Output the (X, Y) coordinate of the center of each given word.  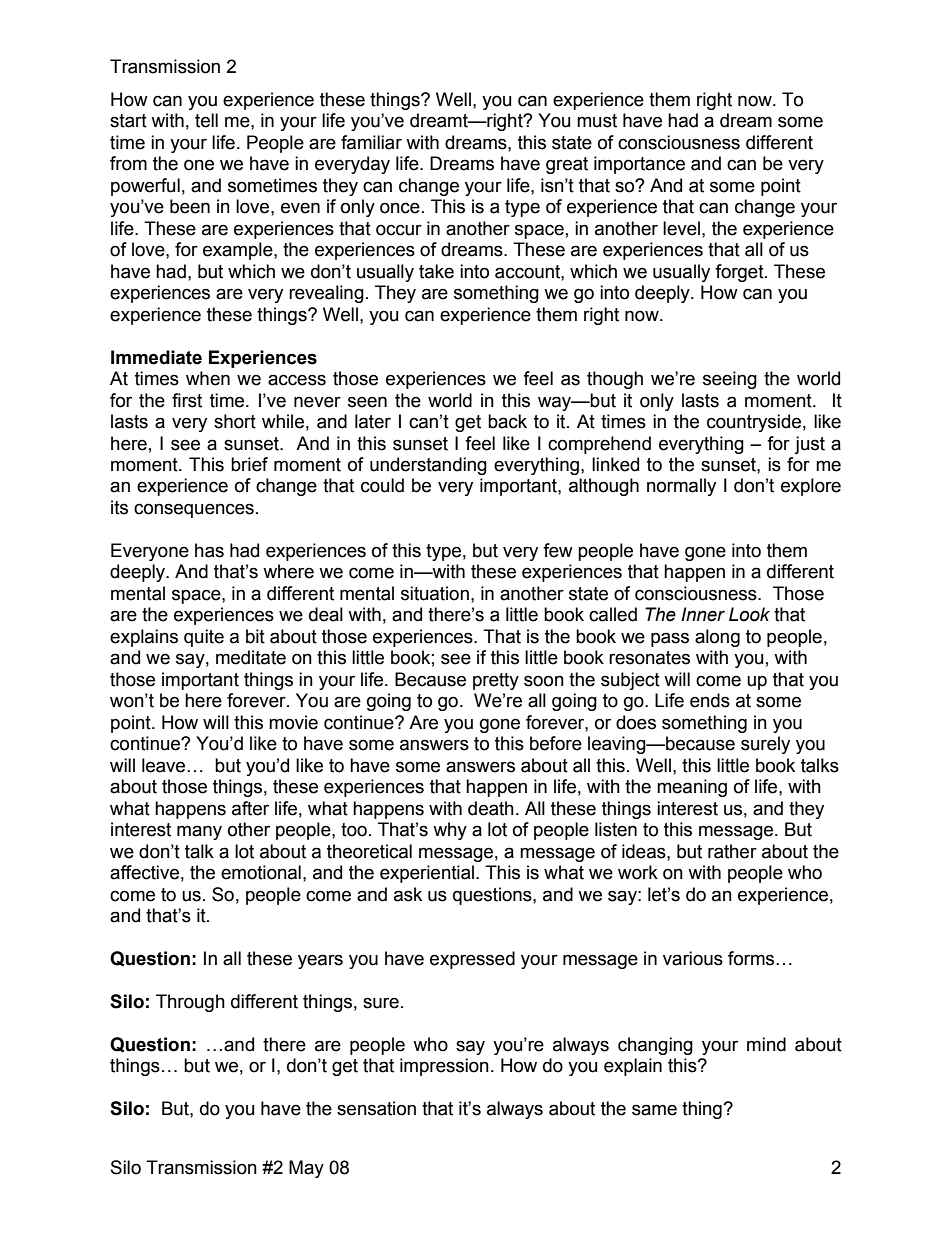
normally (681, 487)
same (654, 1110)
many (199, 832)
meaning (692, 788)
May (306, 1169)
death (491, 808)
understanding (428, 466)
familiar (371, 142)
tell (206, 120)
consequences (194, 510)
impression (444, 1067)
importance (639, 165)
